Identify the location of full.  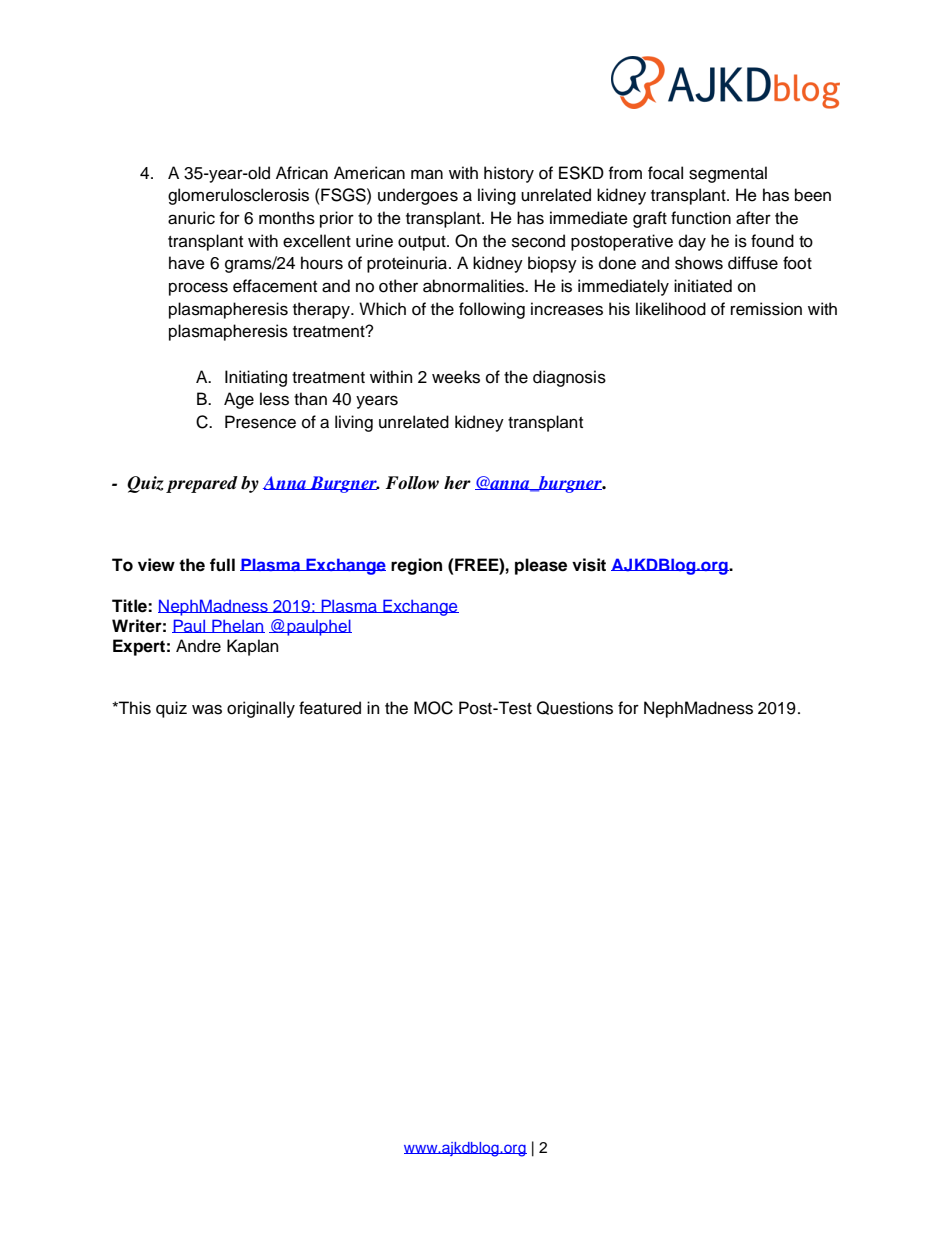
(222, 565).
